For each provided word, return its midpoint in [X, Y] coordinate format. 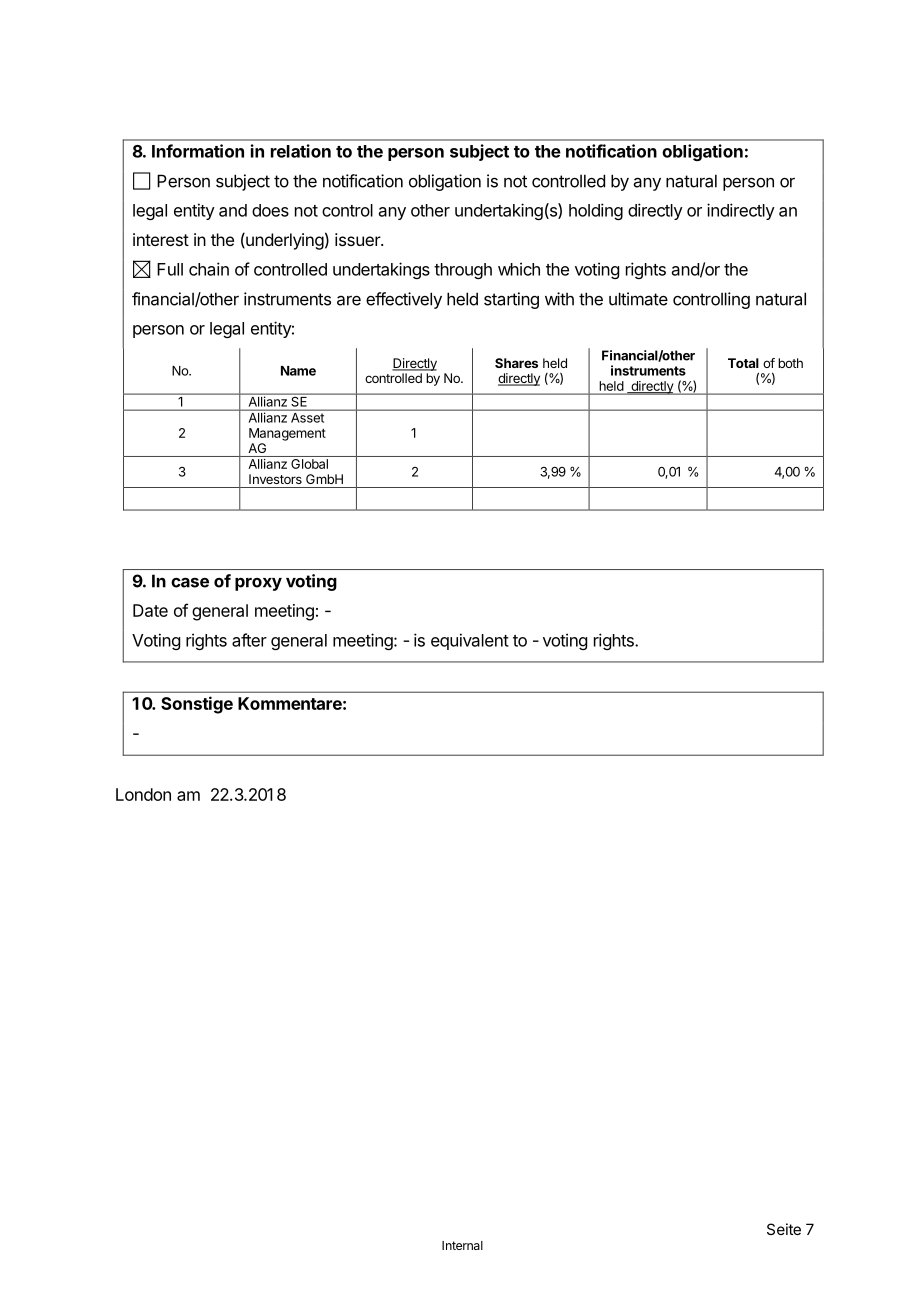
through [463, 271]
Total [743, 363]
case [190, 582]
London [143, 794]
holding [596, 211]
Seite [784, 1229]
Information [198, 151]
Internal [462, 1245]
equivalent [470, 641]
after [249, 640]
